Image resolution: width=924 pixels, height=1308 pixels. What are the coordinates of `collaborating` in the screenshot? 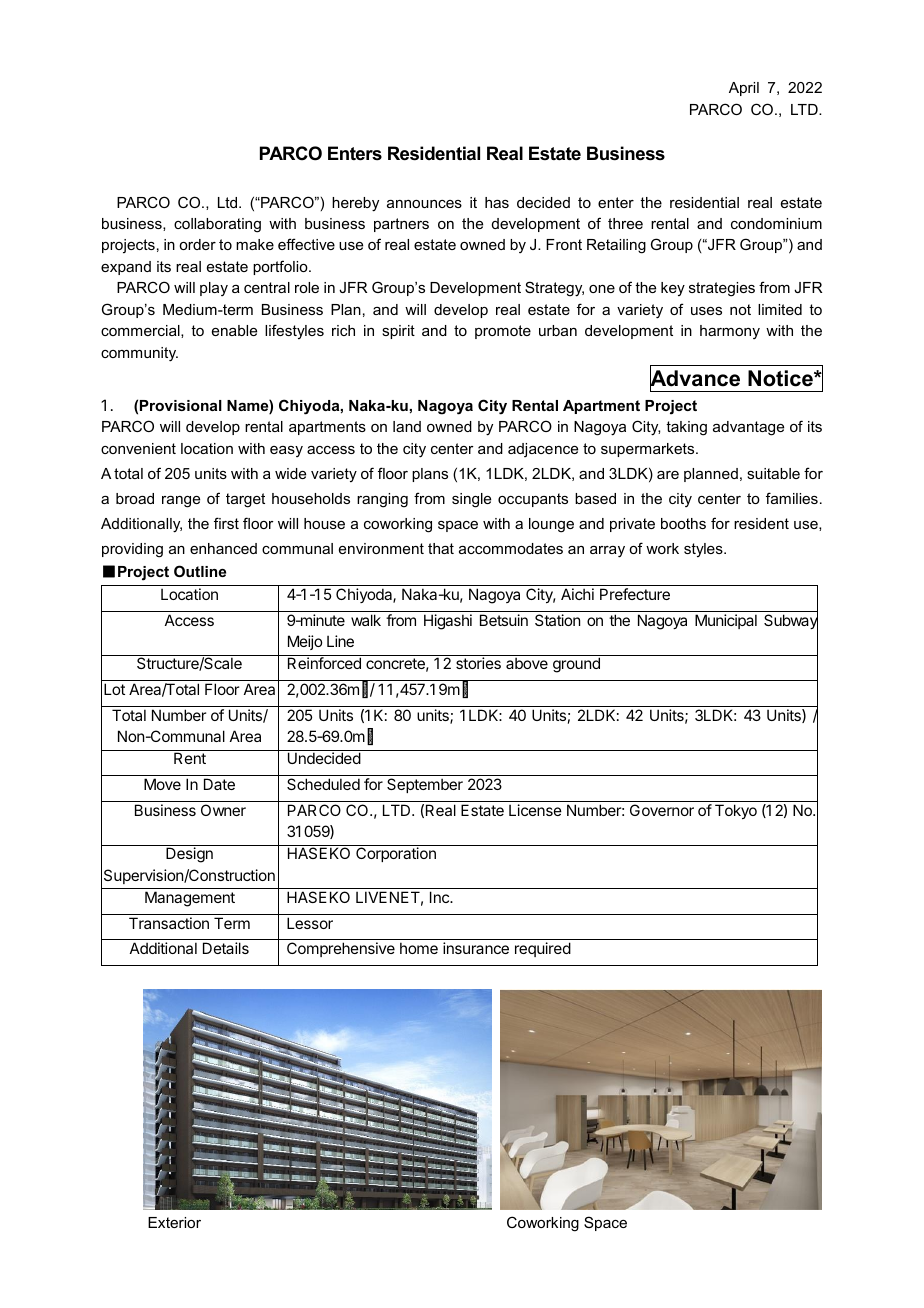 It's located at (217, 225).
